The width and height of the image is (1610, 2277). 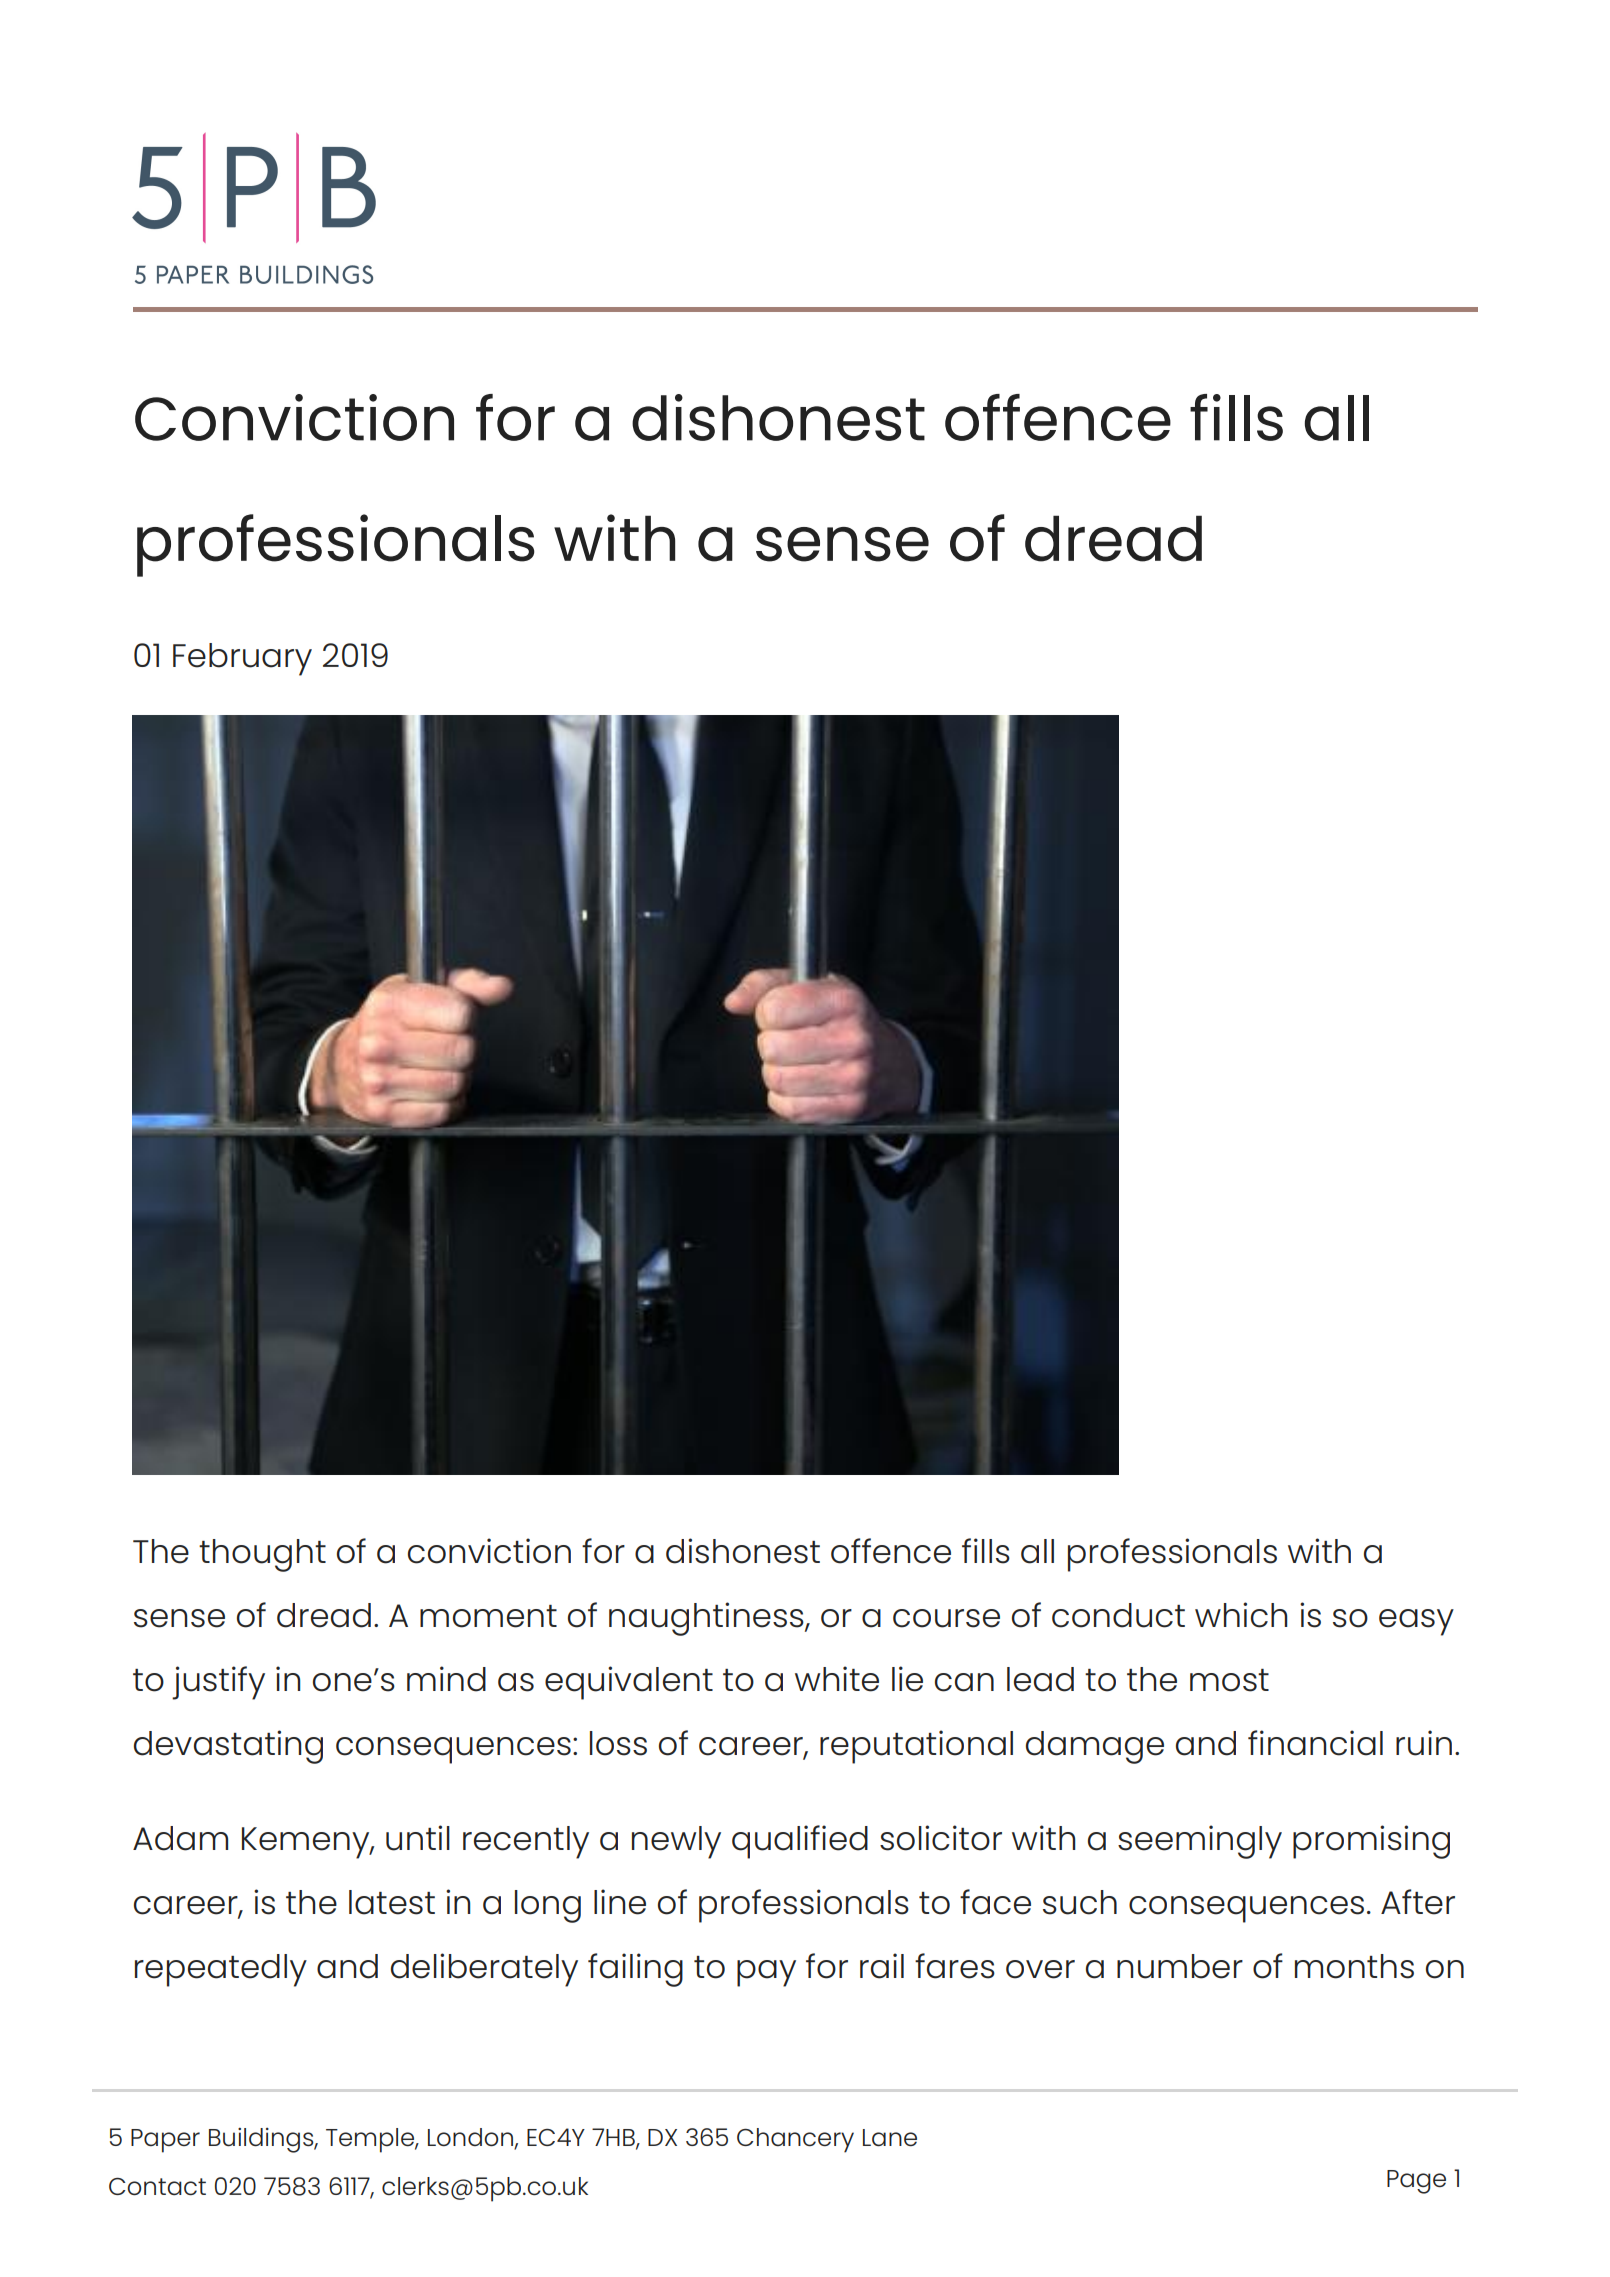 I want to click on course, so click(x=946, y=1618).
